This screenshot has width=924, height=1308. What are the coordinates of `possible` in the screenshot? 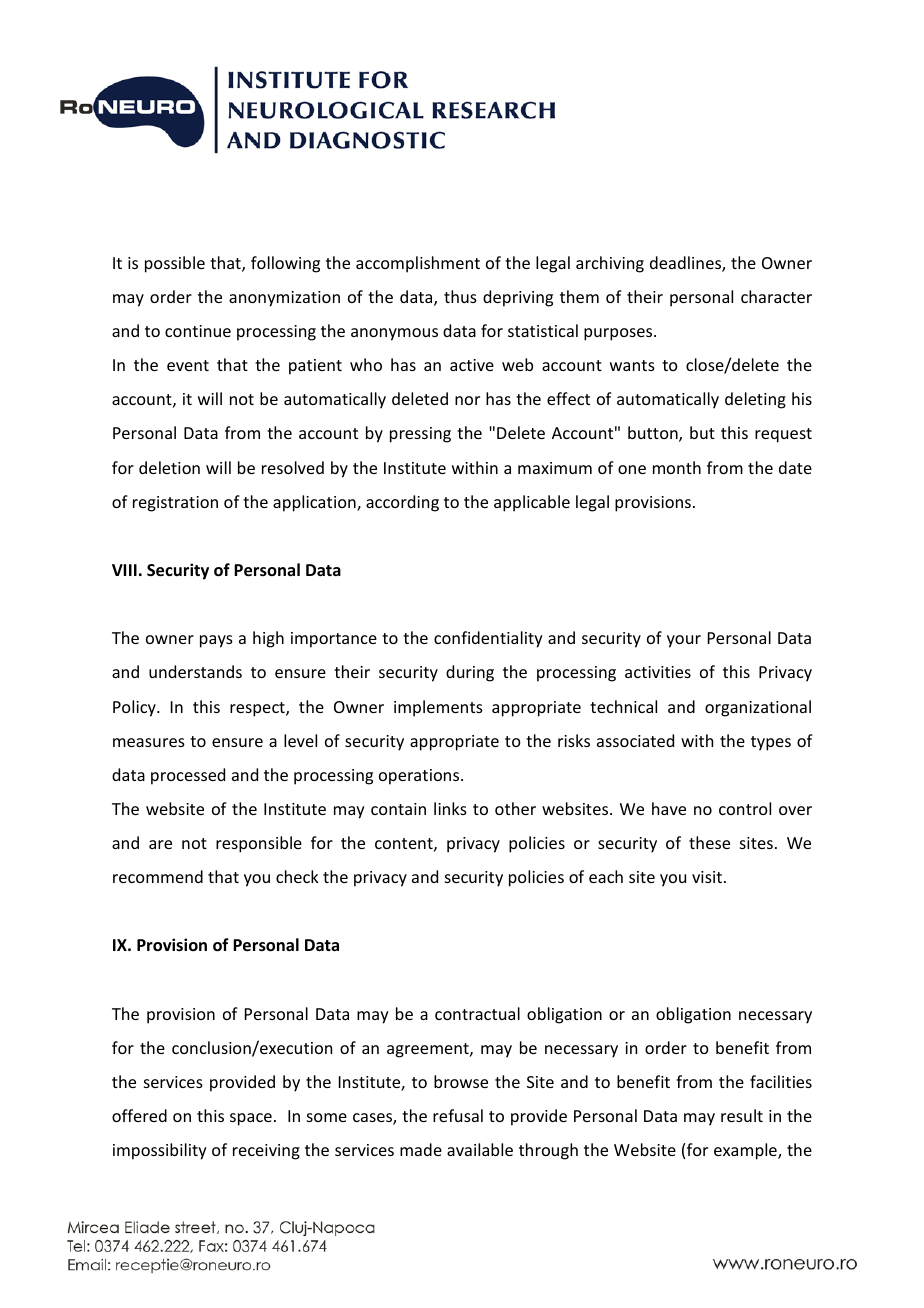 It's located at (175, 264).
